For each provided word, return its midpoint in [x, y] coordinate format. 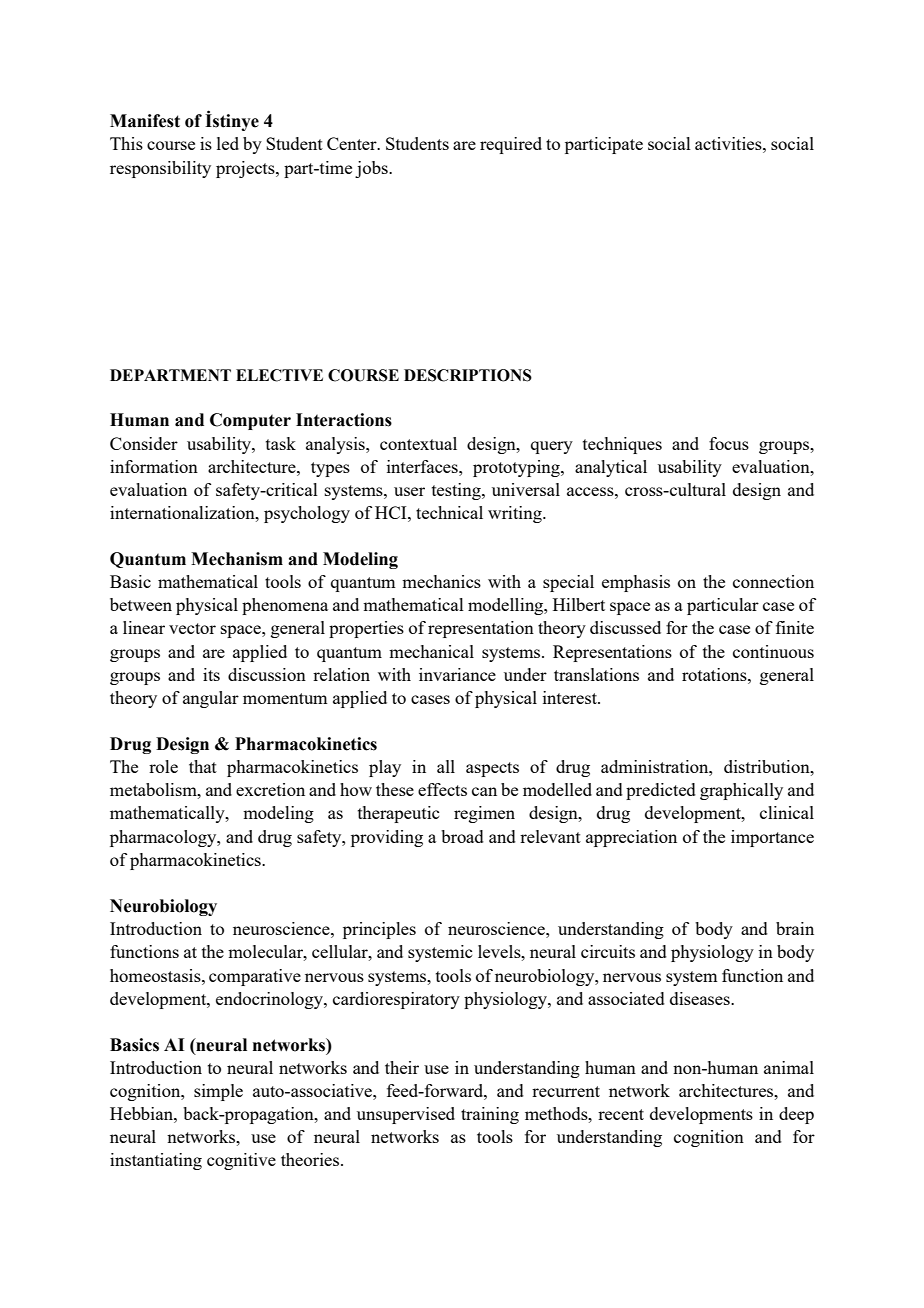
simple [218, 1092]
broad [462, 836]
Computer [250, 421]
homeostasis [156, 975]
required [511, 145]
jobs [372, 169]
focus [729, 443]
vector [192, 628]
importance [772, 838]
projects [246, 169]
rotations [715, 674]
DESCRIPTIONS [468, 375]
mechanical [431, 651]
